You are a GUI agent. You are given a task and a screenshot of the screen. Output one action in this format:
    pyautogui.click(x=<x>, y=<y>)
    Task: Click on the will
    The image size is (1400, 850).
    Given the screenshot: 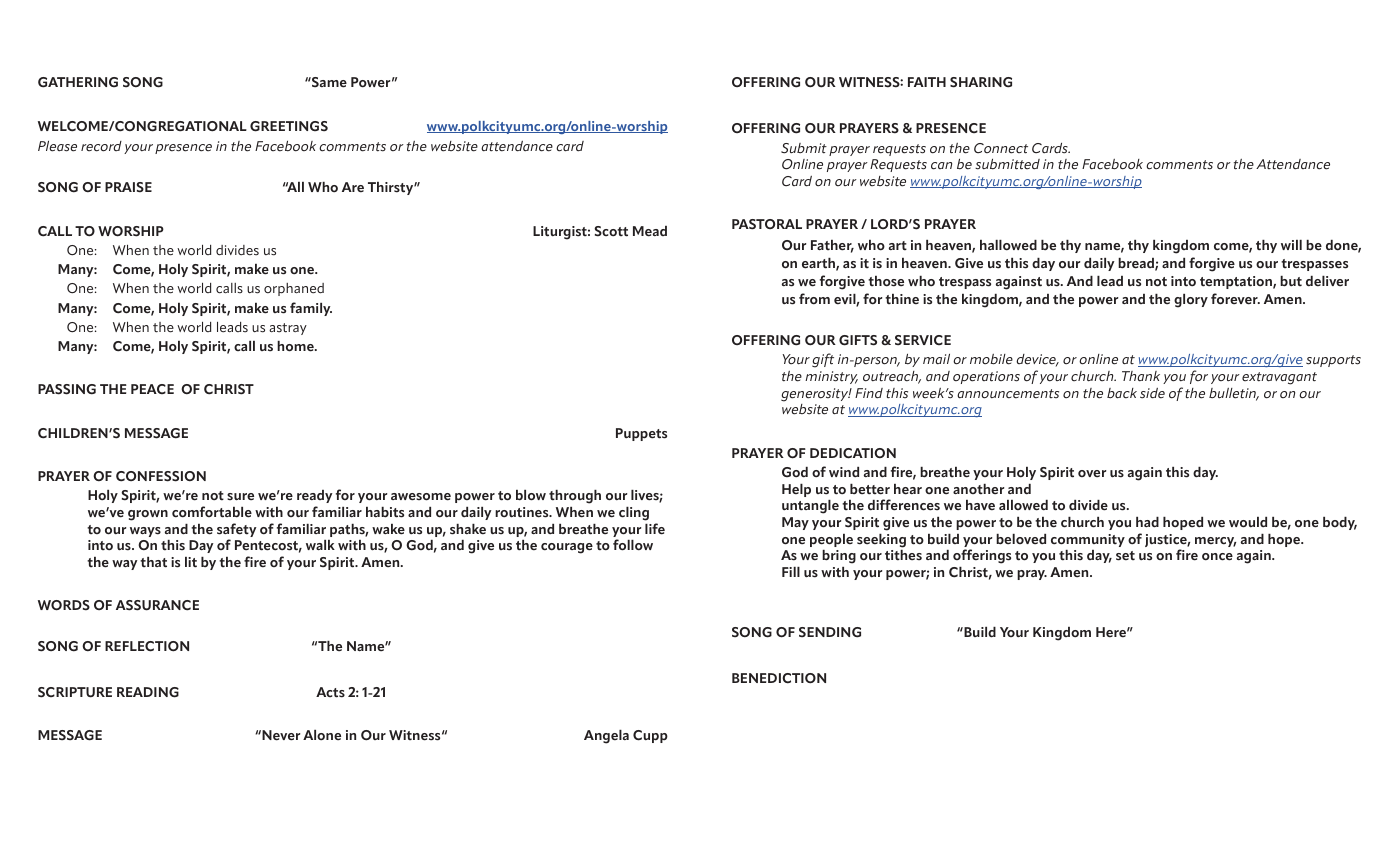 What is the action you would take?
    pyautogui.click(x=1291, y=245)
